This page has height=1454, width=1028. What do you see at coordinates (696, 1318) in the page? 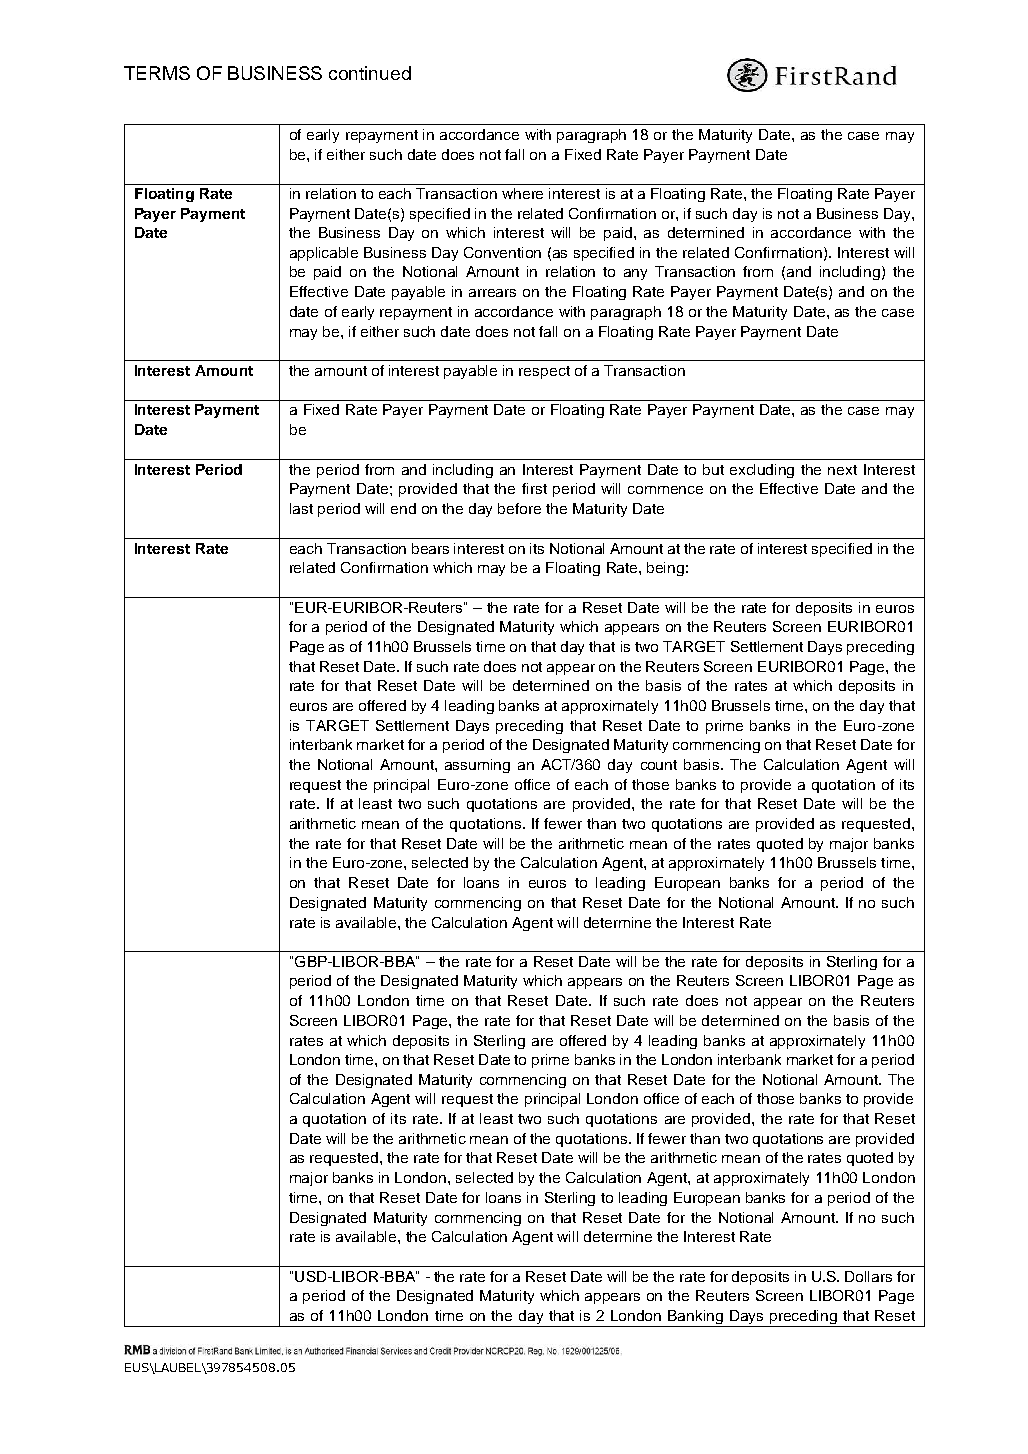
I see `Banking` at bounding box center [696, 1318].
